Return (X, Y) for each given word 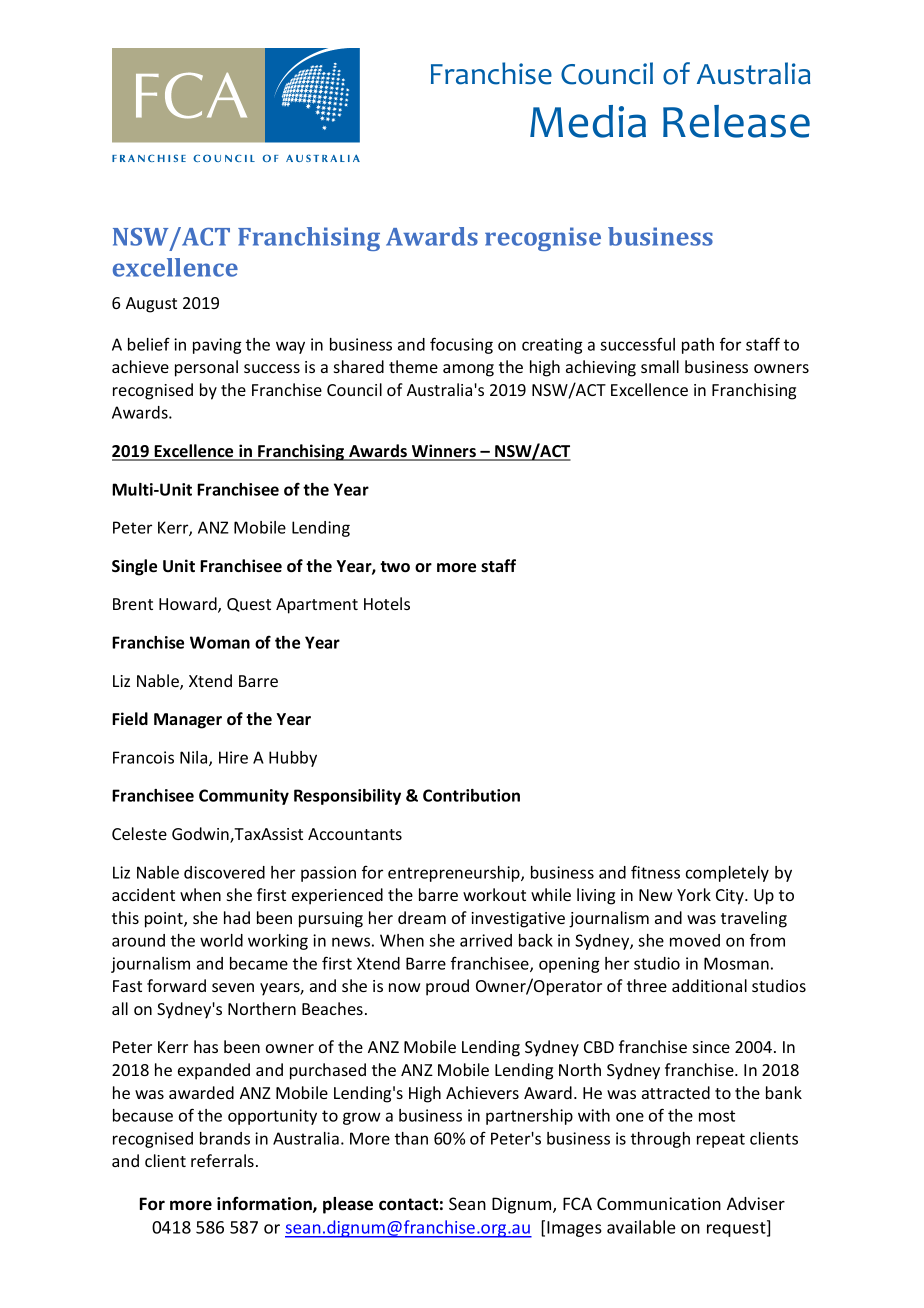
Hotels (387, 603)
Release (736, 121)
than (411, 1138)
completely (727, 874)
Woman (220, 642)
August (151, 305)
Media (588, 121)
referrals (222, 1160)
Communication (659, 1203)
